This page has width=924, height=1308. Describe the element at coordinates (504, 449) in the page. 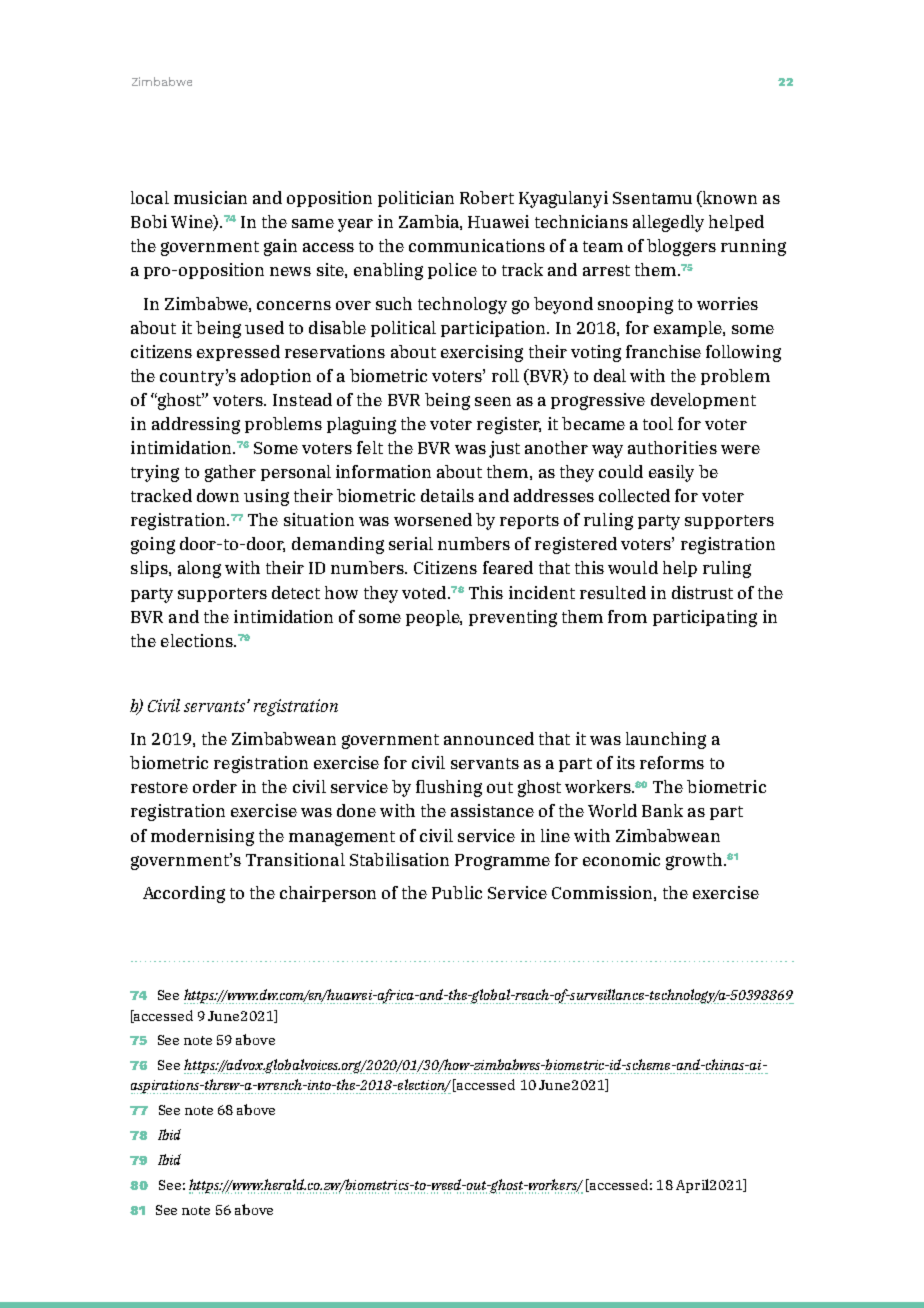

I see `just` at that location.
